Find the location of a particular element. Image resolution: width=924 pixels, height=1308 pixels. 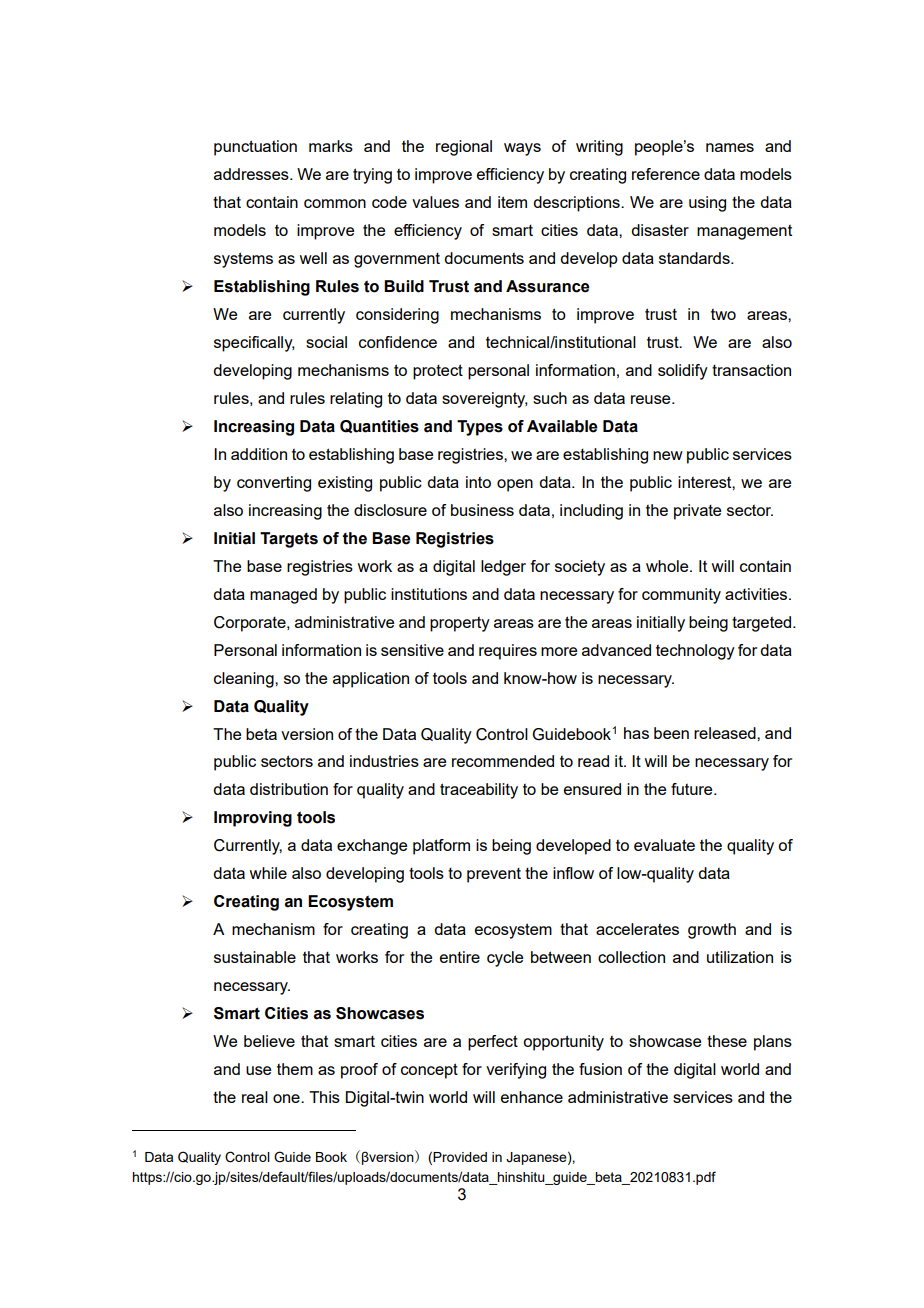

using is located at coordinates (707, 204).
